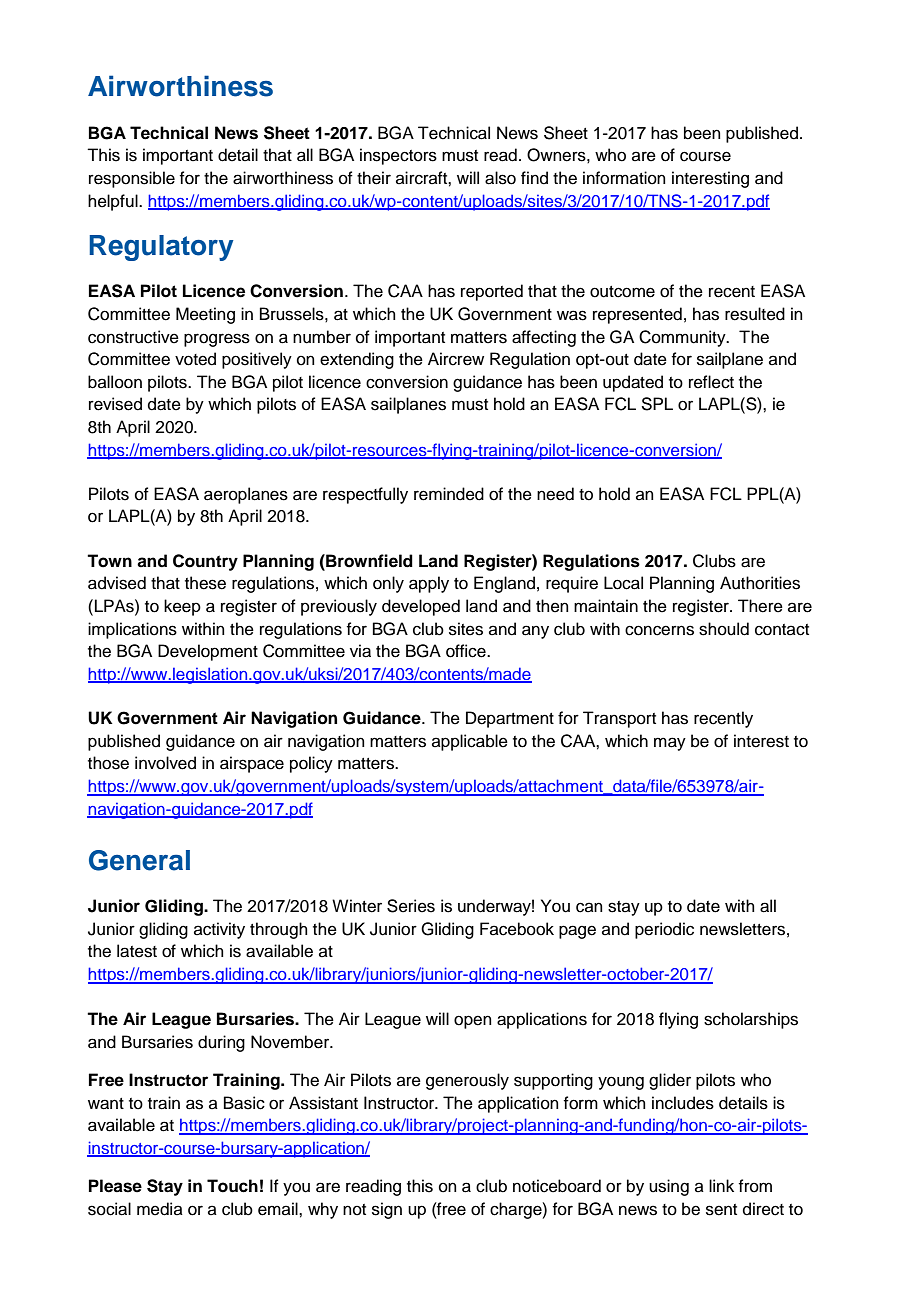  Describe the element at coordinates (724, 629) in the screenshot. I see `should` at that location.
